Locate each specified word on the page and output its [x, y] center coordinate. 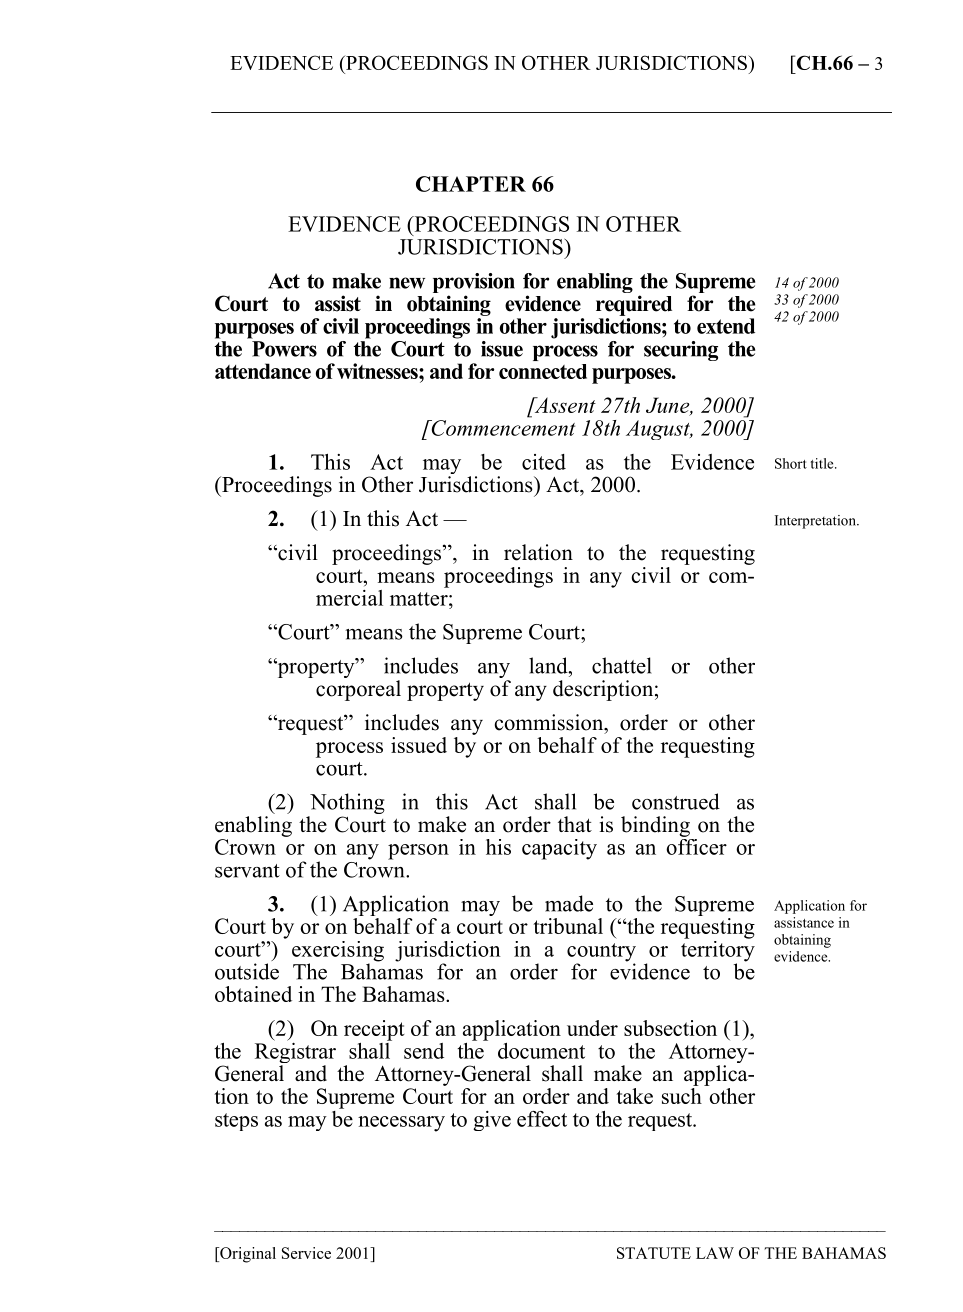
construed [676, 801]
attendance [263, 371]
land [549, 665]
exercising [338, 952]
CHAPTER [471, 184]
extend [726, 326]
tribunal [568, 926]
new [407, 283]
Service [306, 1253]
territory [718, 951]
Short [791, 463]
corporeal [358, 690]
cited [544, 462]
